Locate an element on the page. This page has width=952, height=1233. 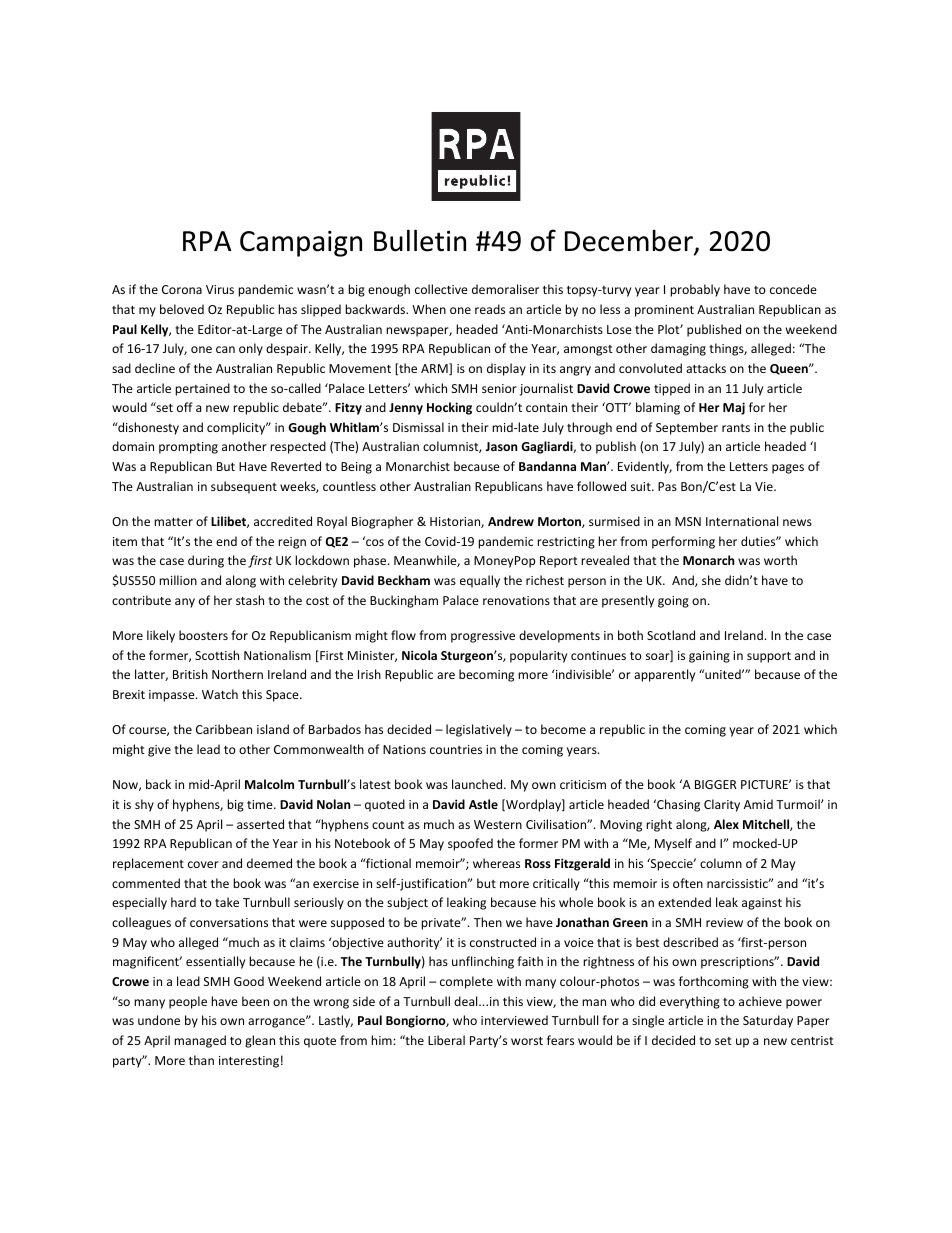
boosters is located at coordinates (203, 635).
